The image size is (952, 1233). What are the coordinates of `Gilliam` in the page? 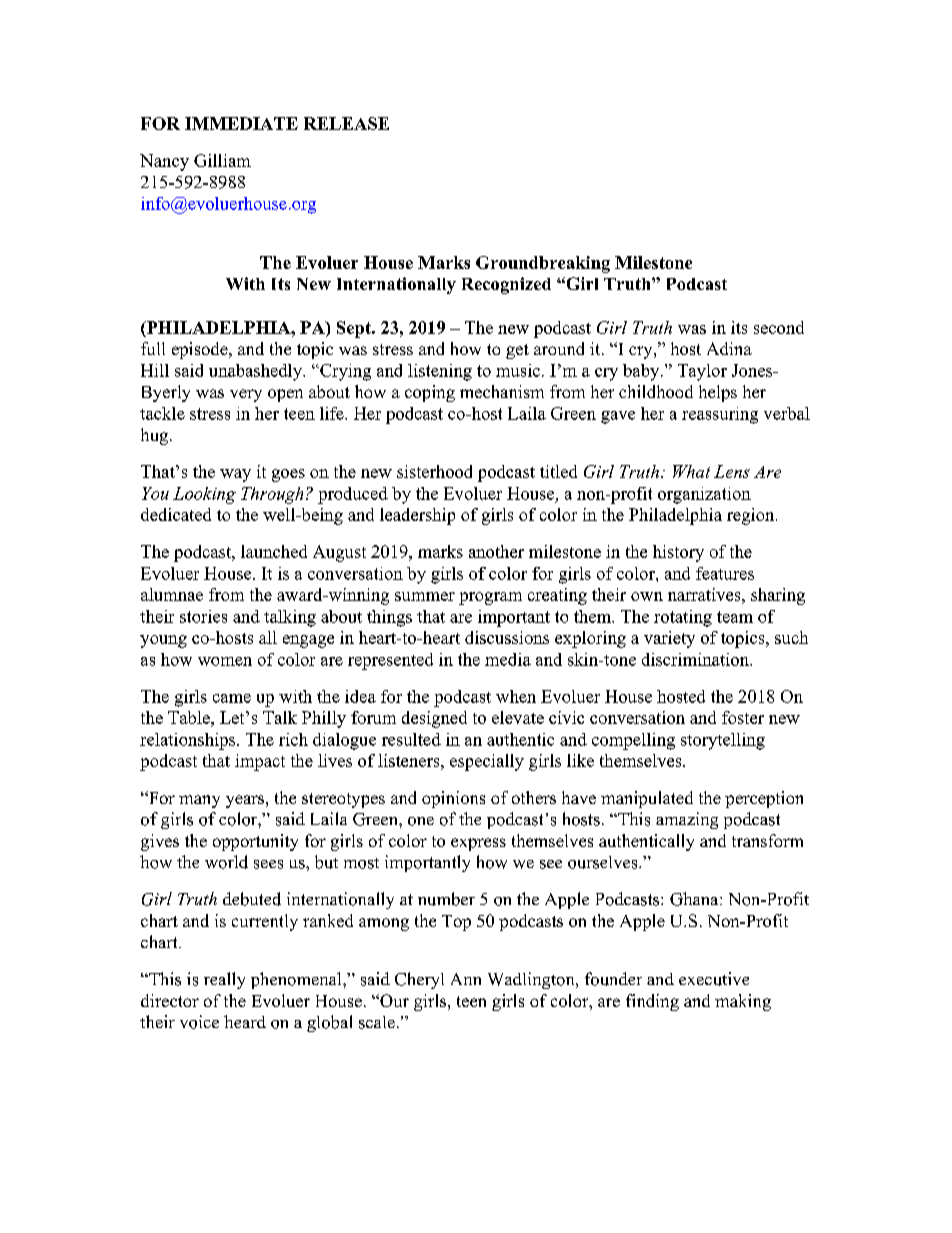 It's located at (222, 160).
